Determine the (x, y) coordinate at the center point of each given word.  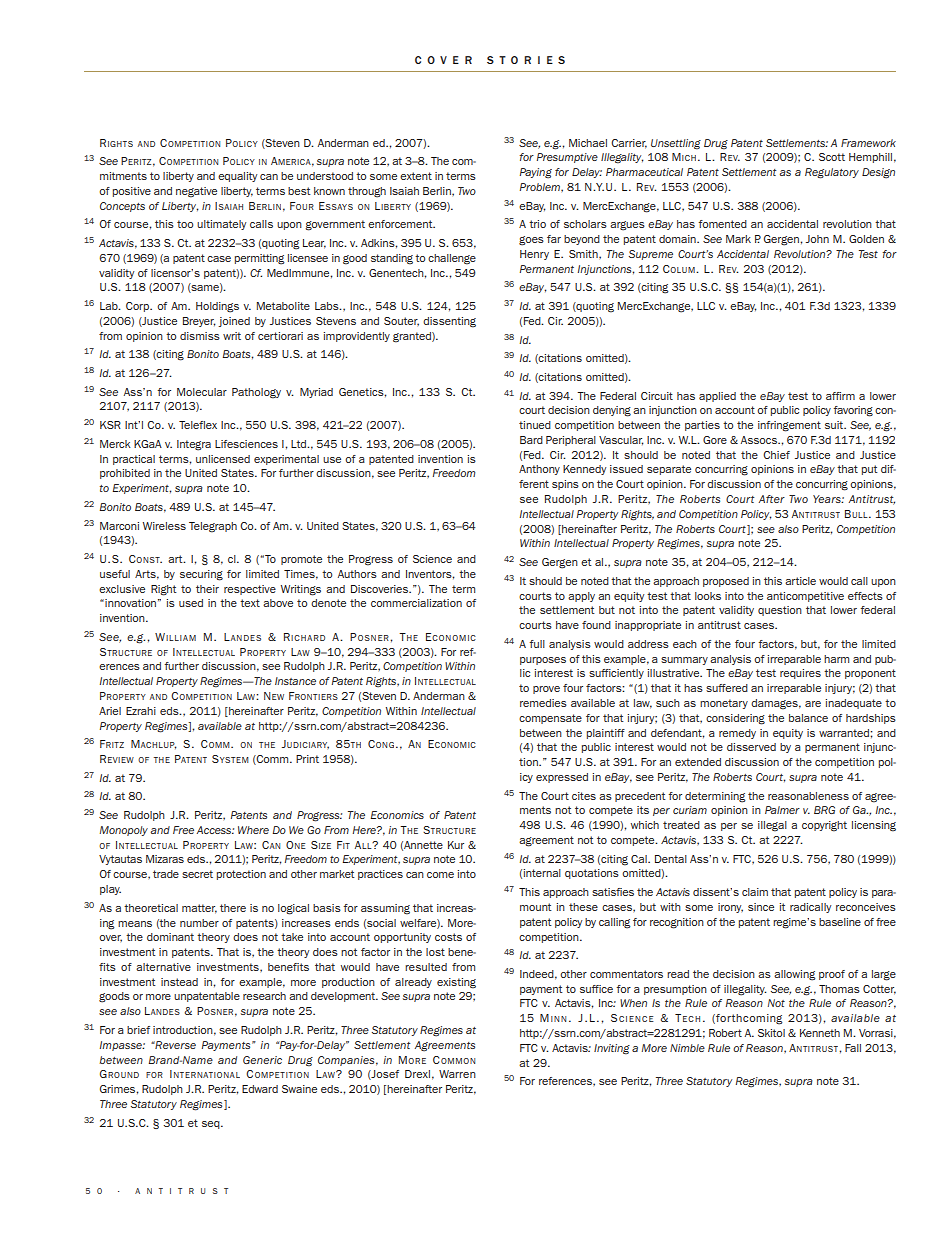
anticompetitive (805, 597)
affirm (840, 396)
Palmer (782, 810)
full (537, 644)
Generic (262, 1060)
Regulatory (832, 173)
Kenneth (820, 1033)
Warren (457, 1074)
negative (196, 192)
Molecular (202, 392)
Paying (536, 173)
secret (197, 874)
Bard (531, 440)
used (191, 603)
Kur (456, 845)
